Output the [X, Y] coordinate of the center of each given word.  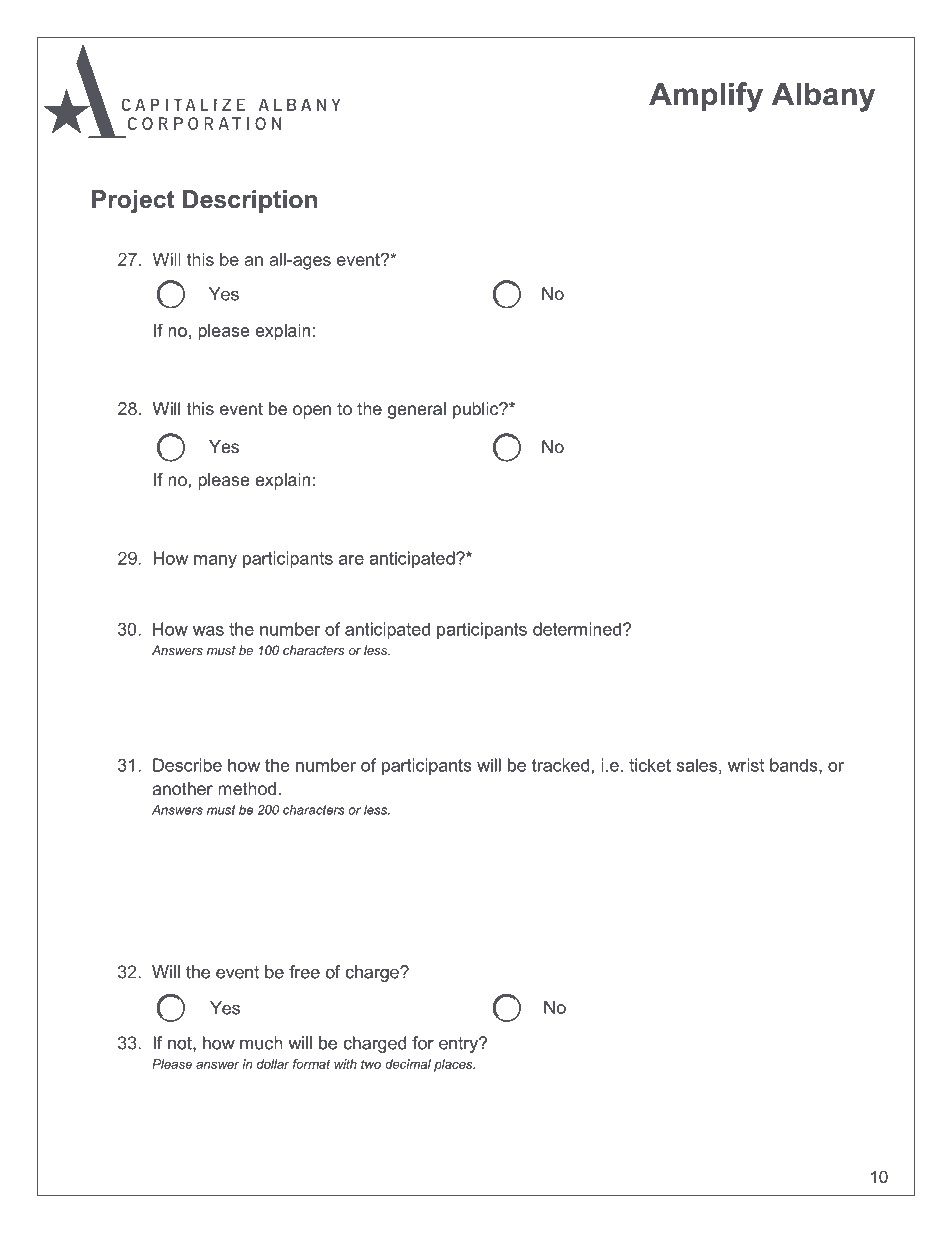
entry [460, 1045]
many [215, 562]
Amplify [706, 97]
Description [250, 201]
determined [577, 629]
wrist [746, 765]
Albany [823, 97]
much [261, 1043]
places [454, 1065]
